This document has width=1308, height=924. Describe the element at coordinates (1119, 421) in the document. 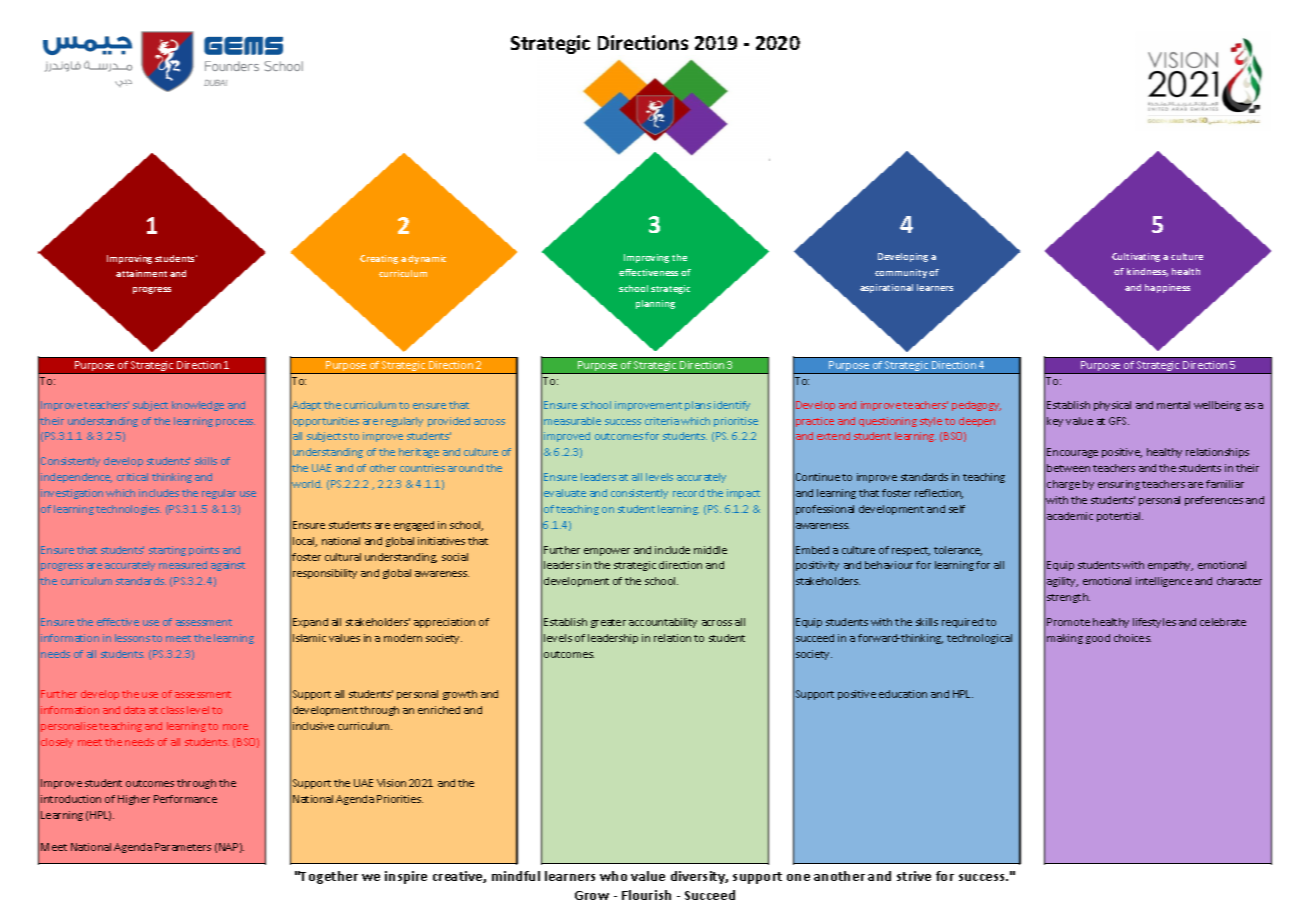

I see `GFS` at that location.
